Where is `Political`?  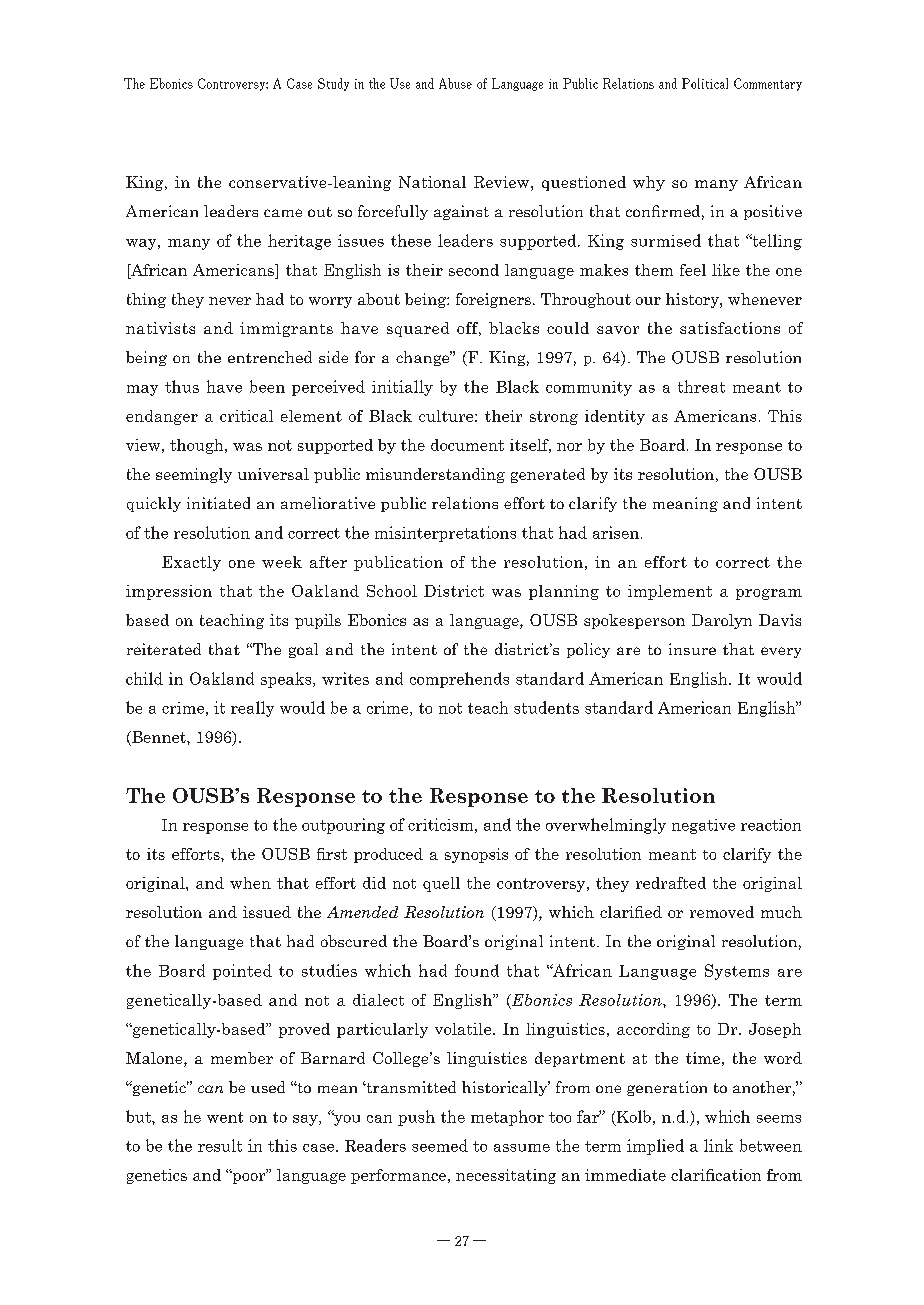
Political is located at coordinates (705, 83).
